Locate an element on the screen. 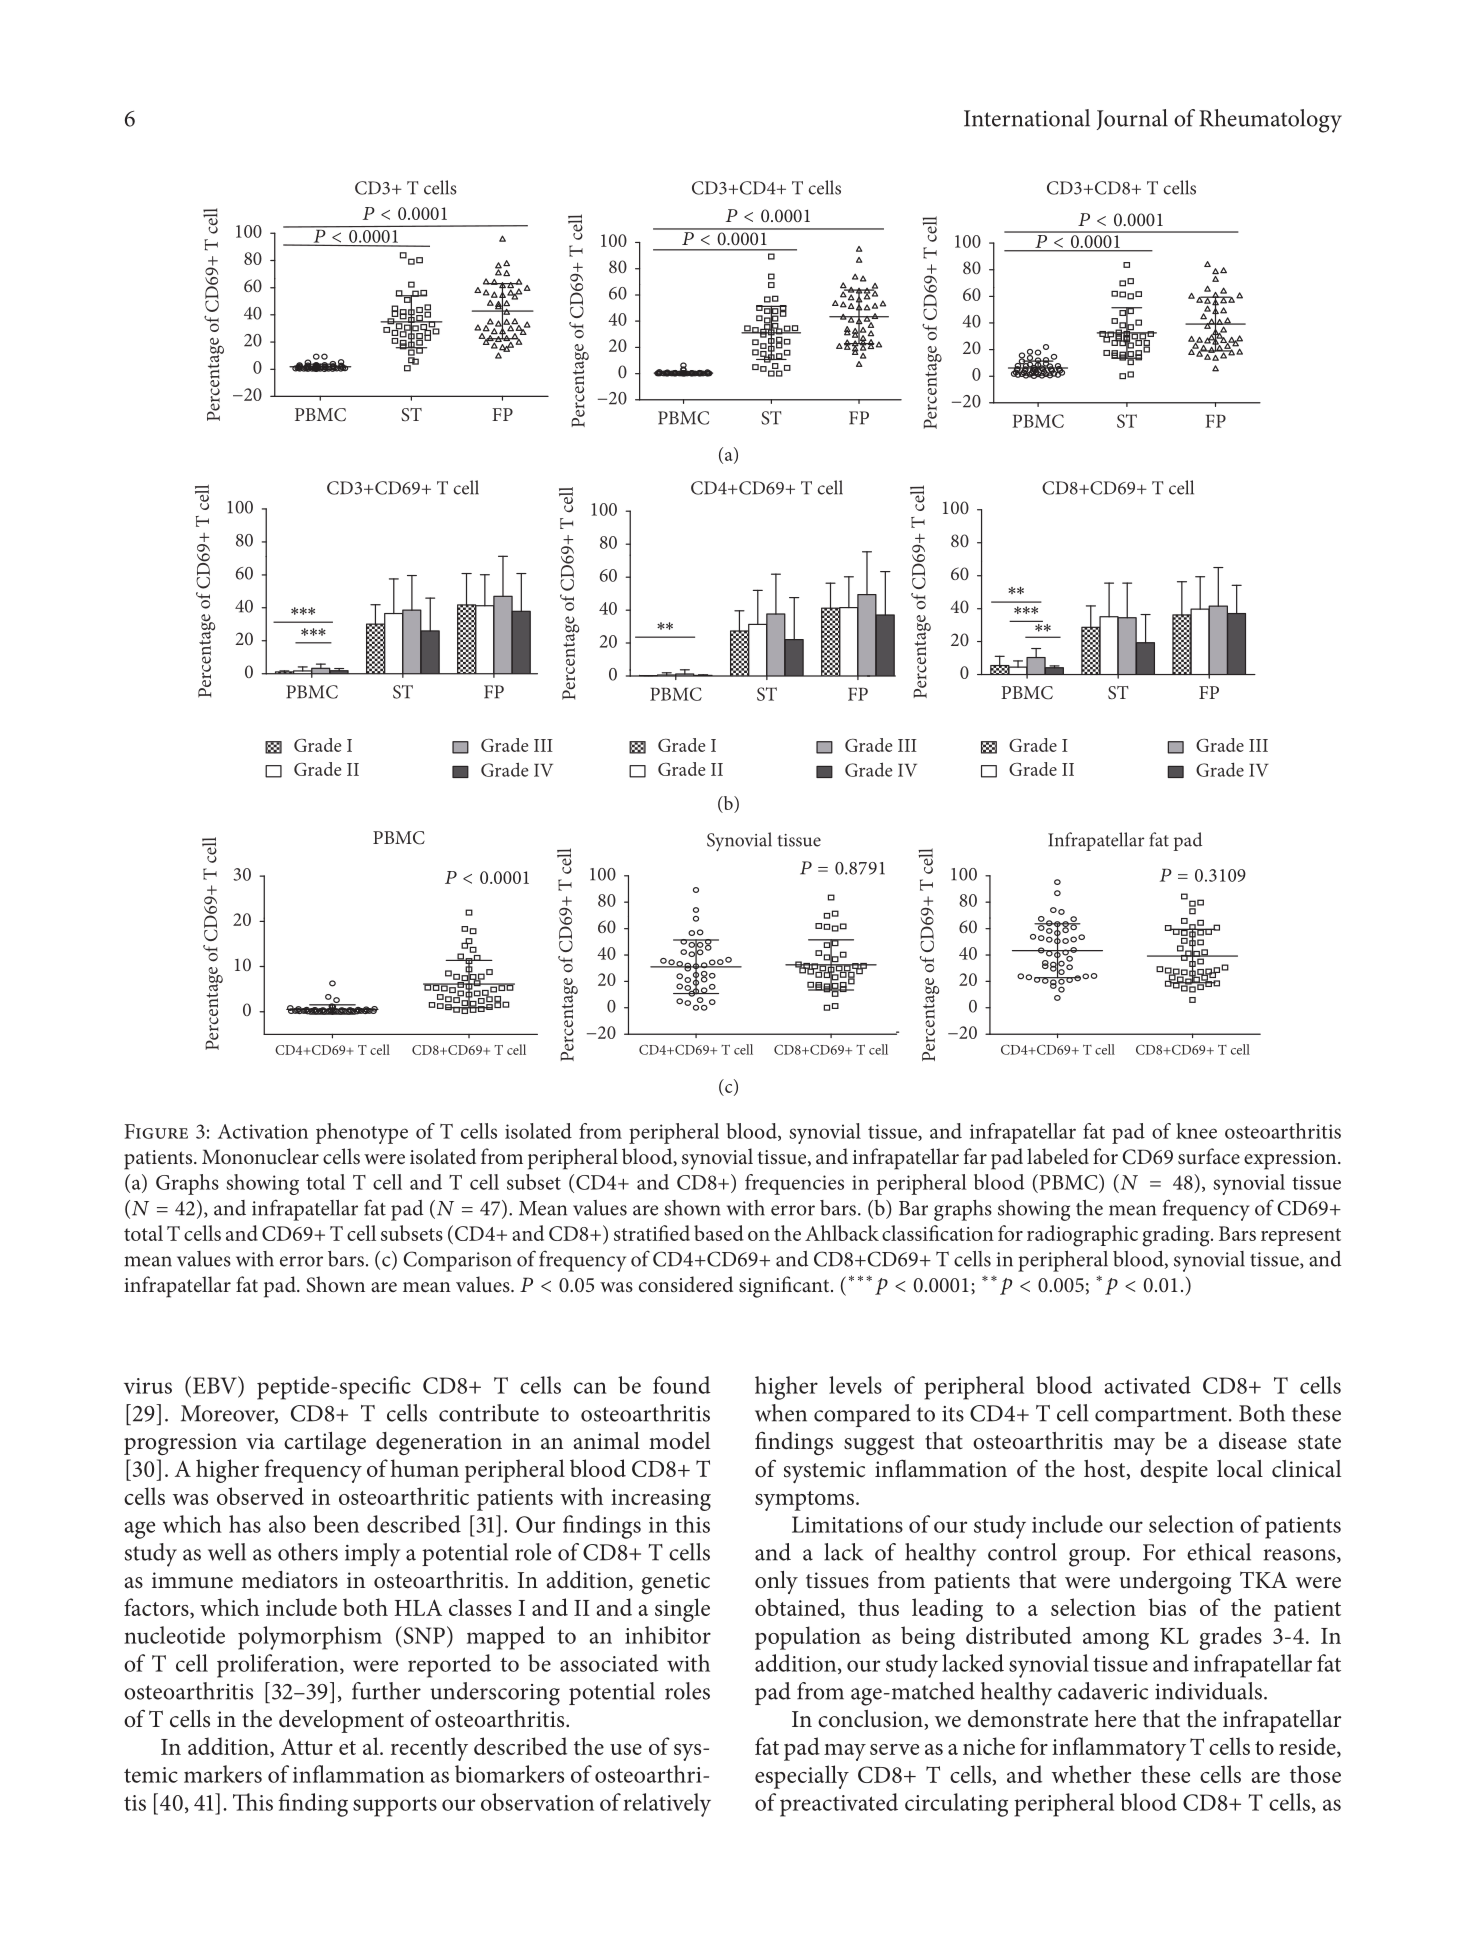  International is located at coordinates (1027, 118).
